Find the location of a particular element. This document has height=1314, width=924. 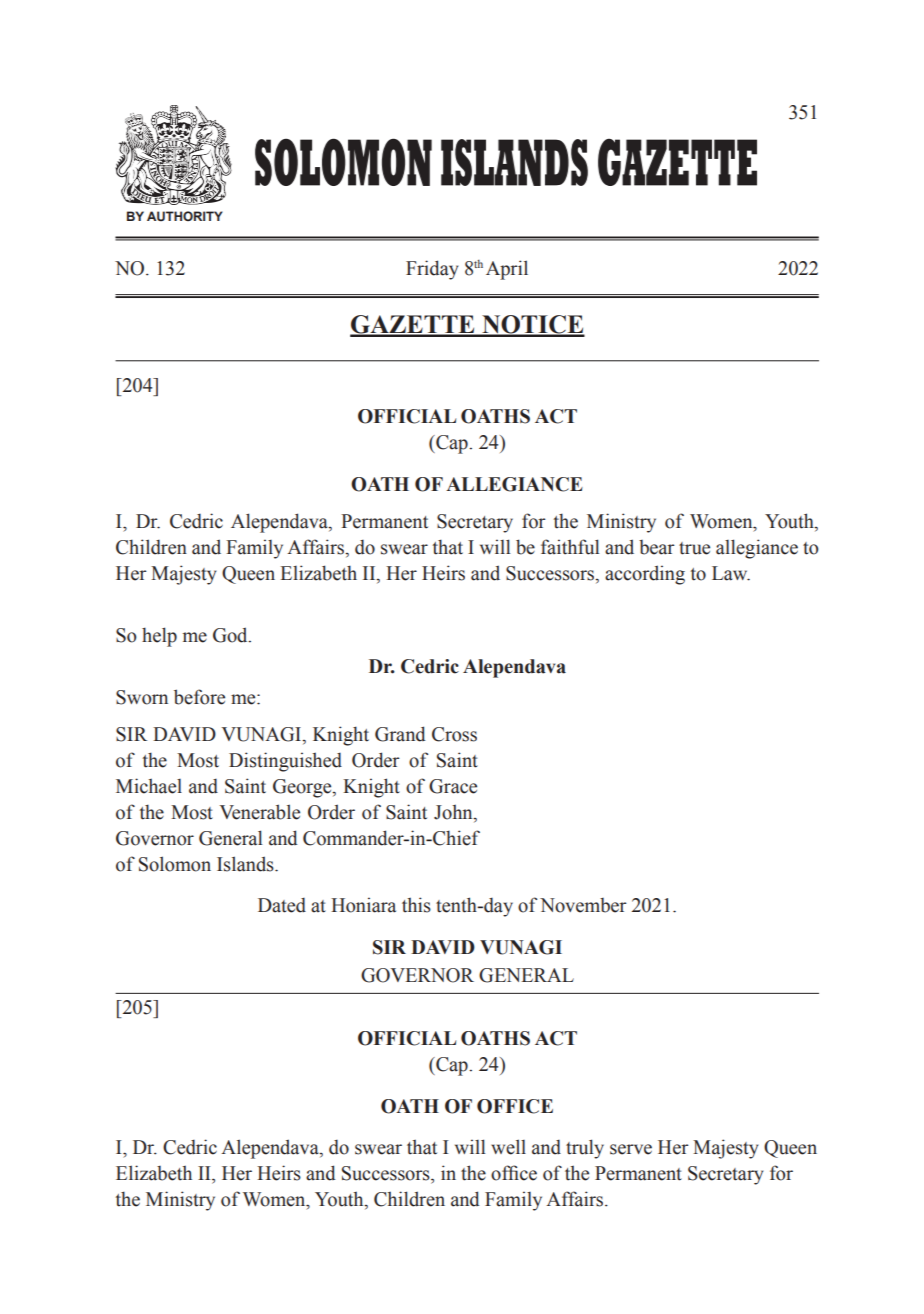

Friday is located at coordinates (432, 270).
